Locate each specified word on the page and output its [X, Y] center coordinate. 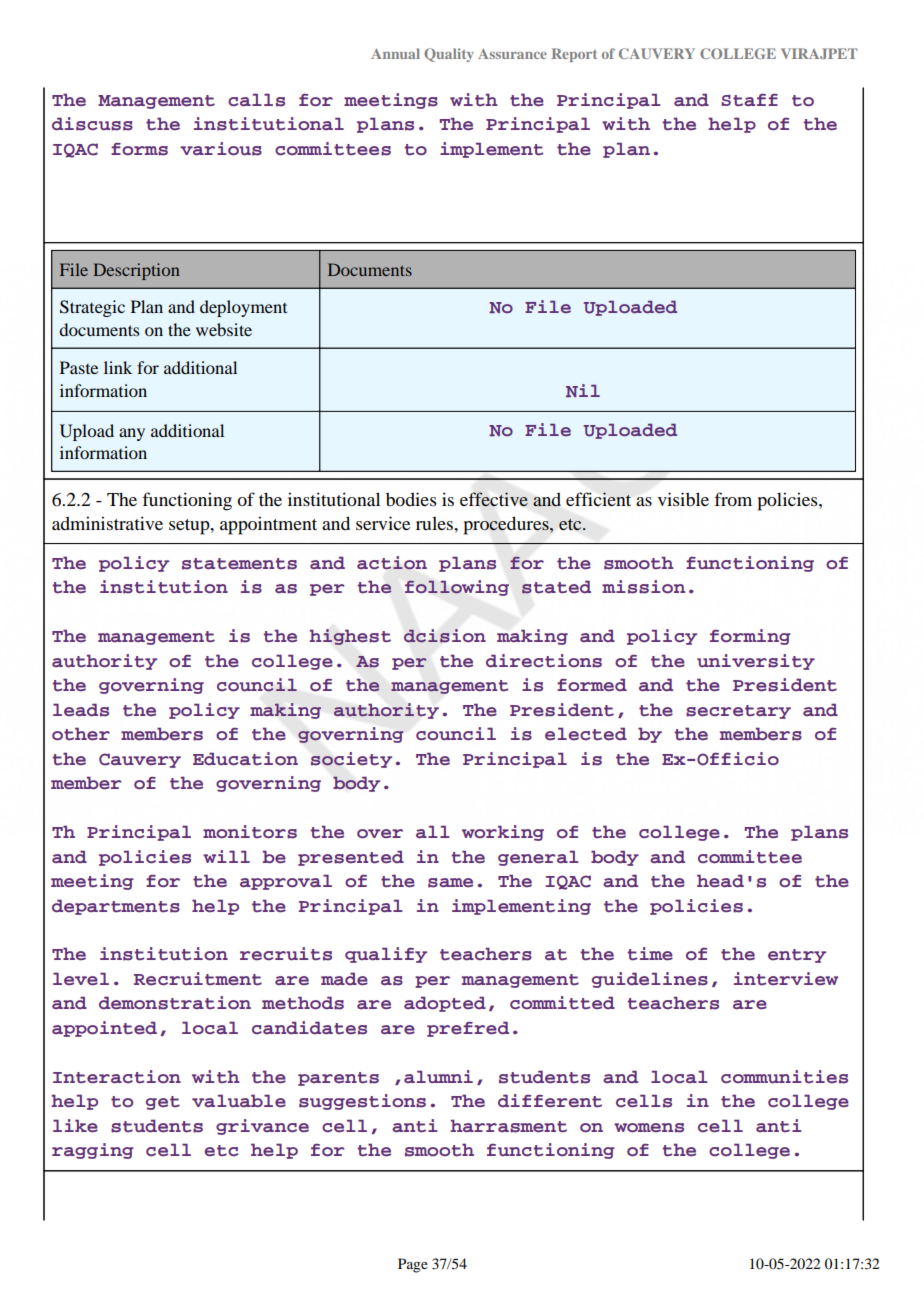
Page [413, 1265]
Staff [749, 100]
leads [81, 710]
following [457, 588]
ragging [93, 1151]
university [756, 662]
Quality [449, 55]
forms [139, 149]
